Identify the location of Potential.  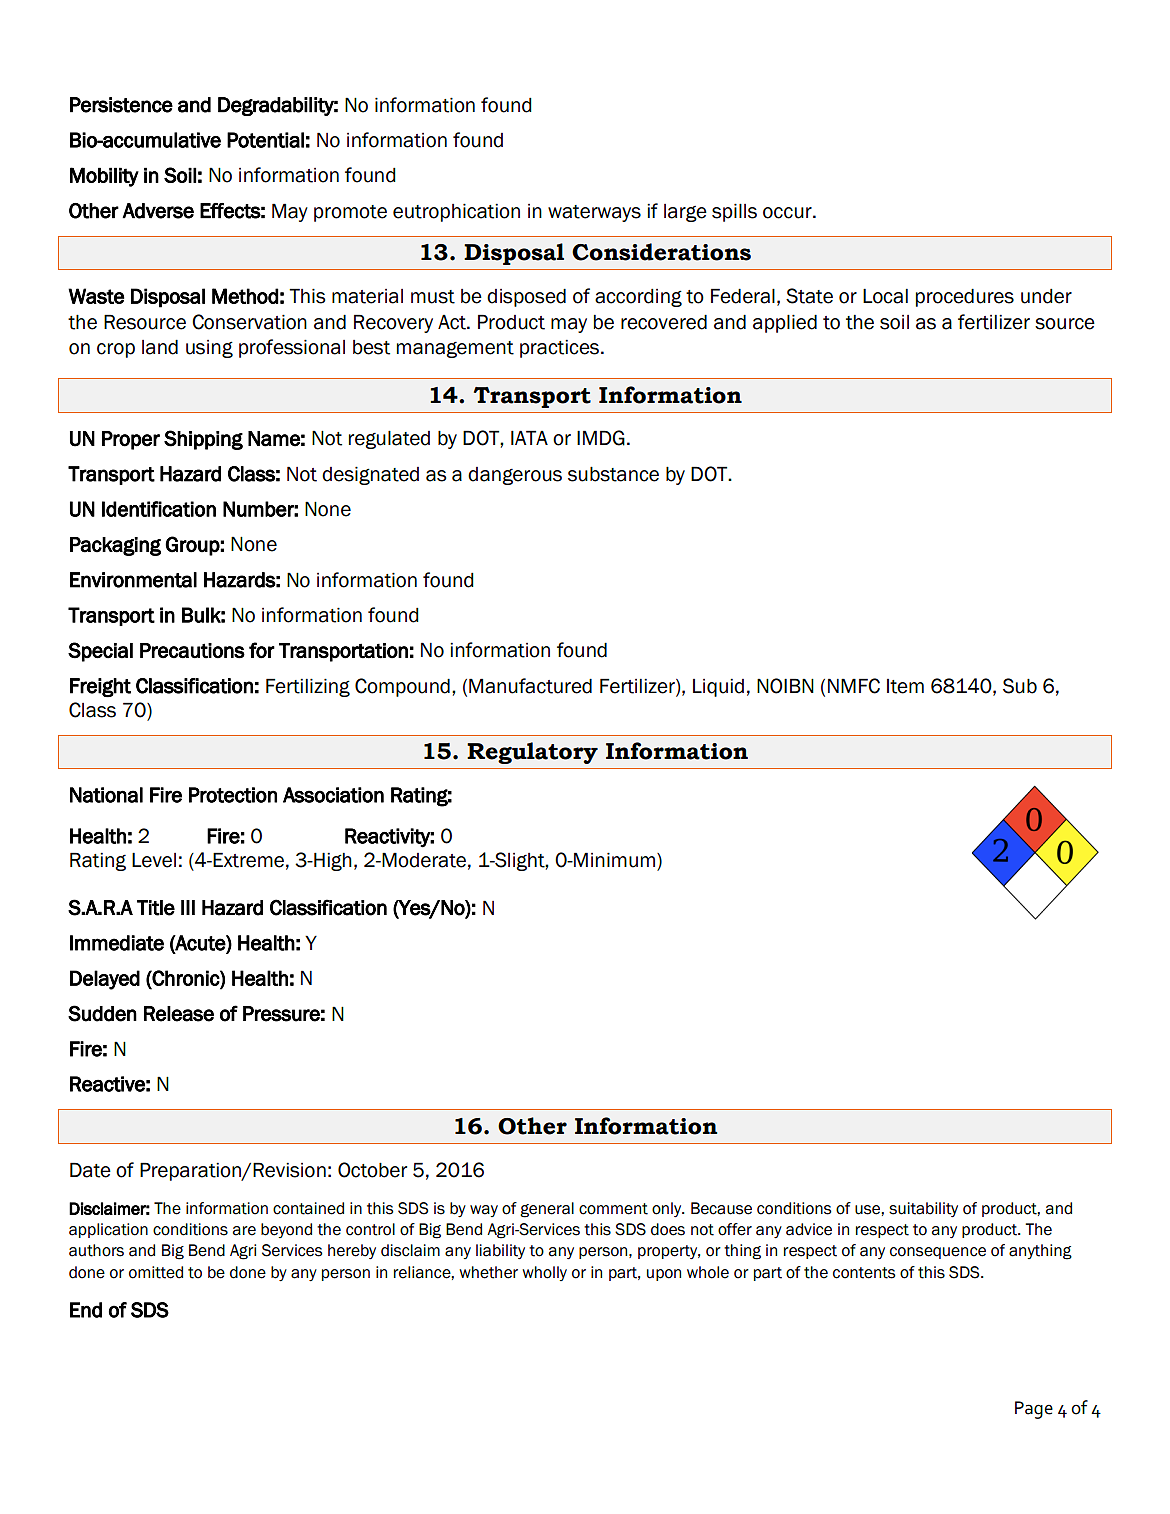
(265, 140).
